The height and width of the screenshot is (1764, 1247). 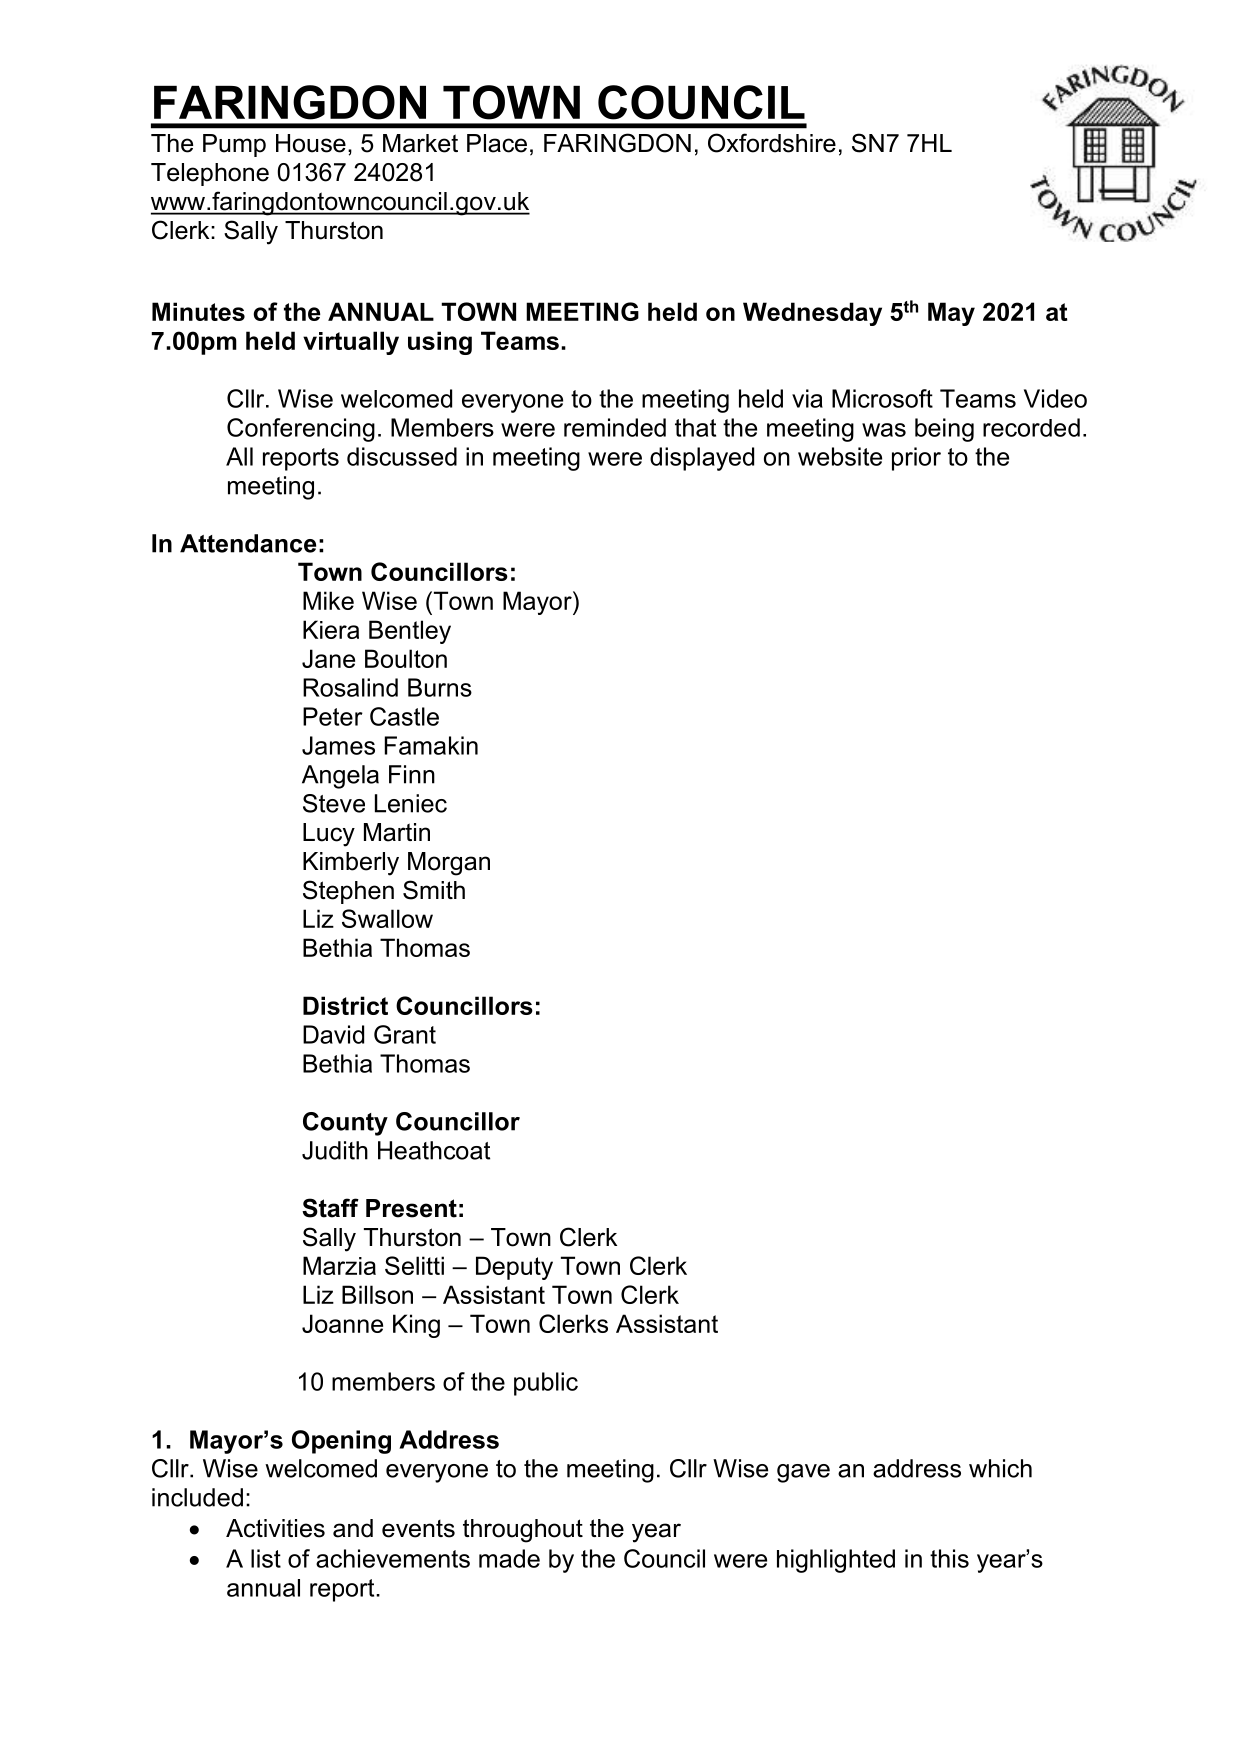 What do you see at coordinates (329, 835) in the screenshot?
I see `Lucy` at bounding box center [329, 835].
